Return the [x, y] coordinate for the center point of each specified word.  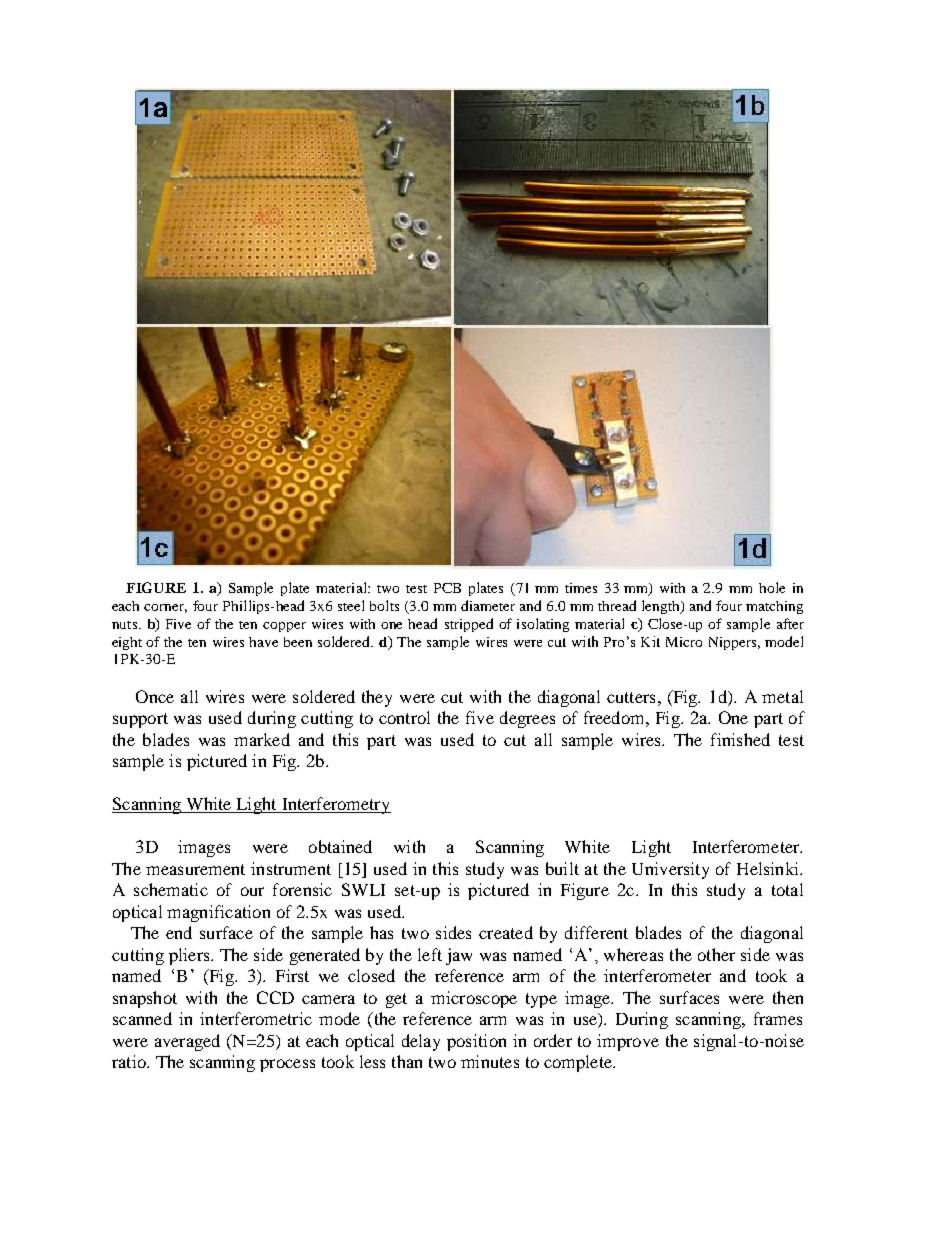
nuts [126, 625]
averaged [187, 1042]
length [662, 607]
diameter [488, 605]
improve [628, 1042]
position [476, 1042]
